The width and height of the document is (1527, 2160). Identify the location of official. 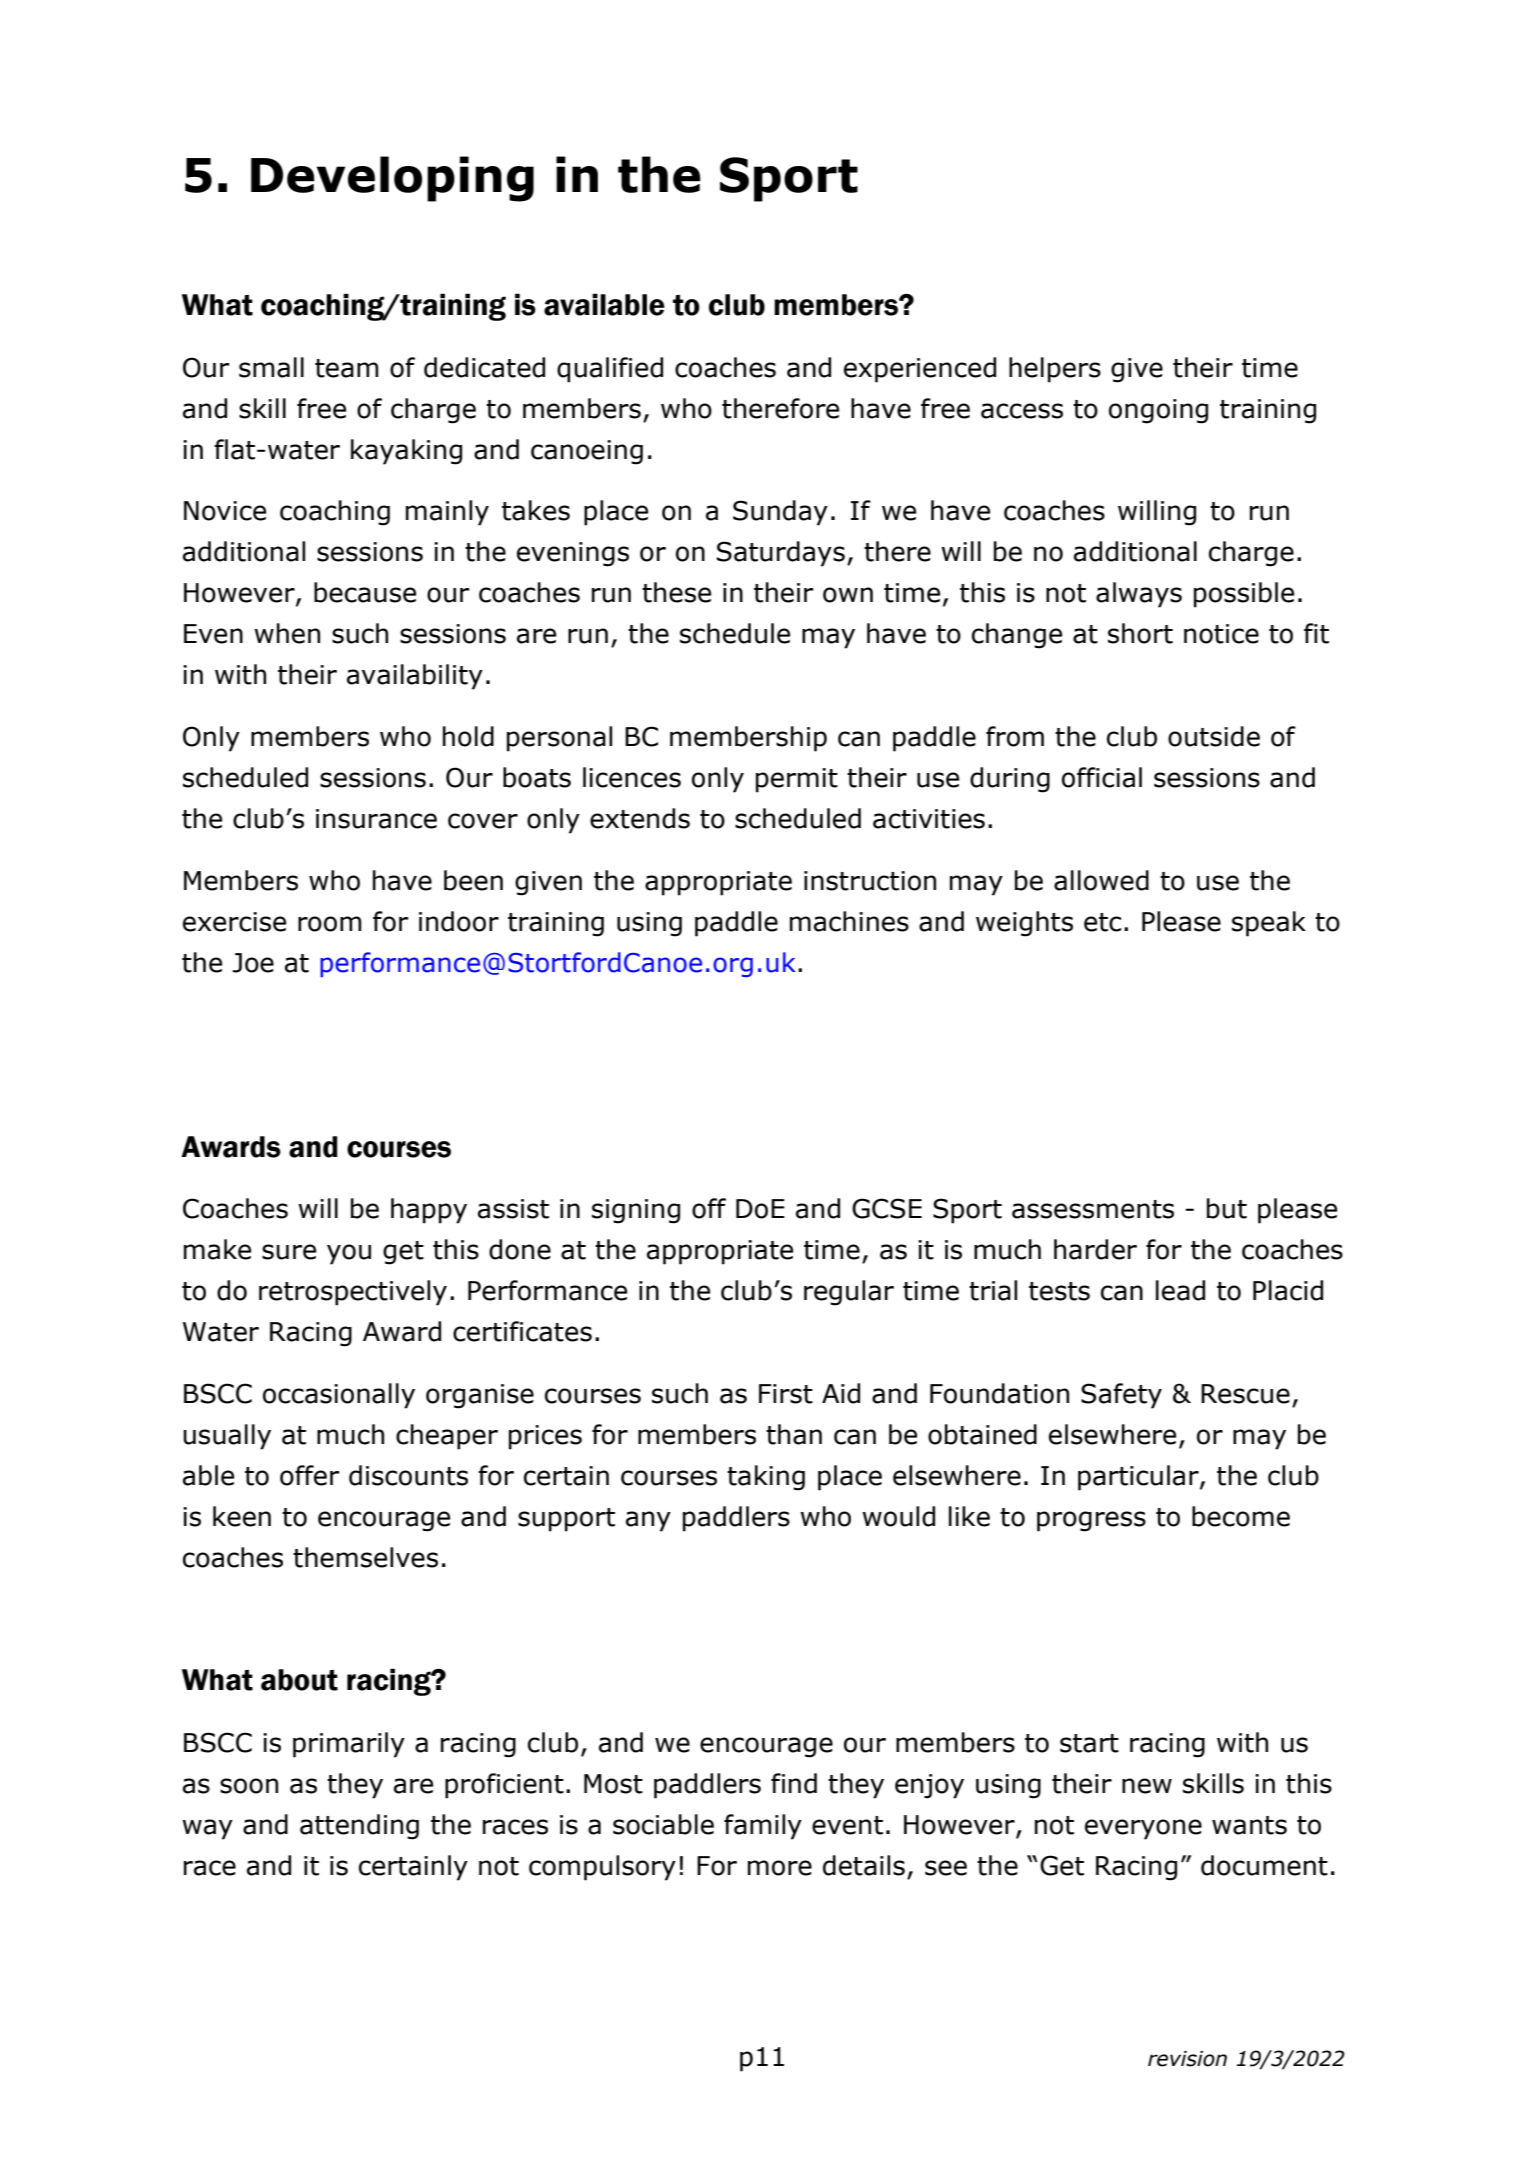
(1102, 777).
